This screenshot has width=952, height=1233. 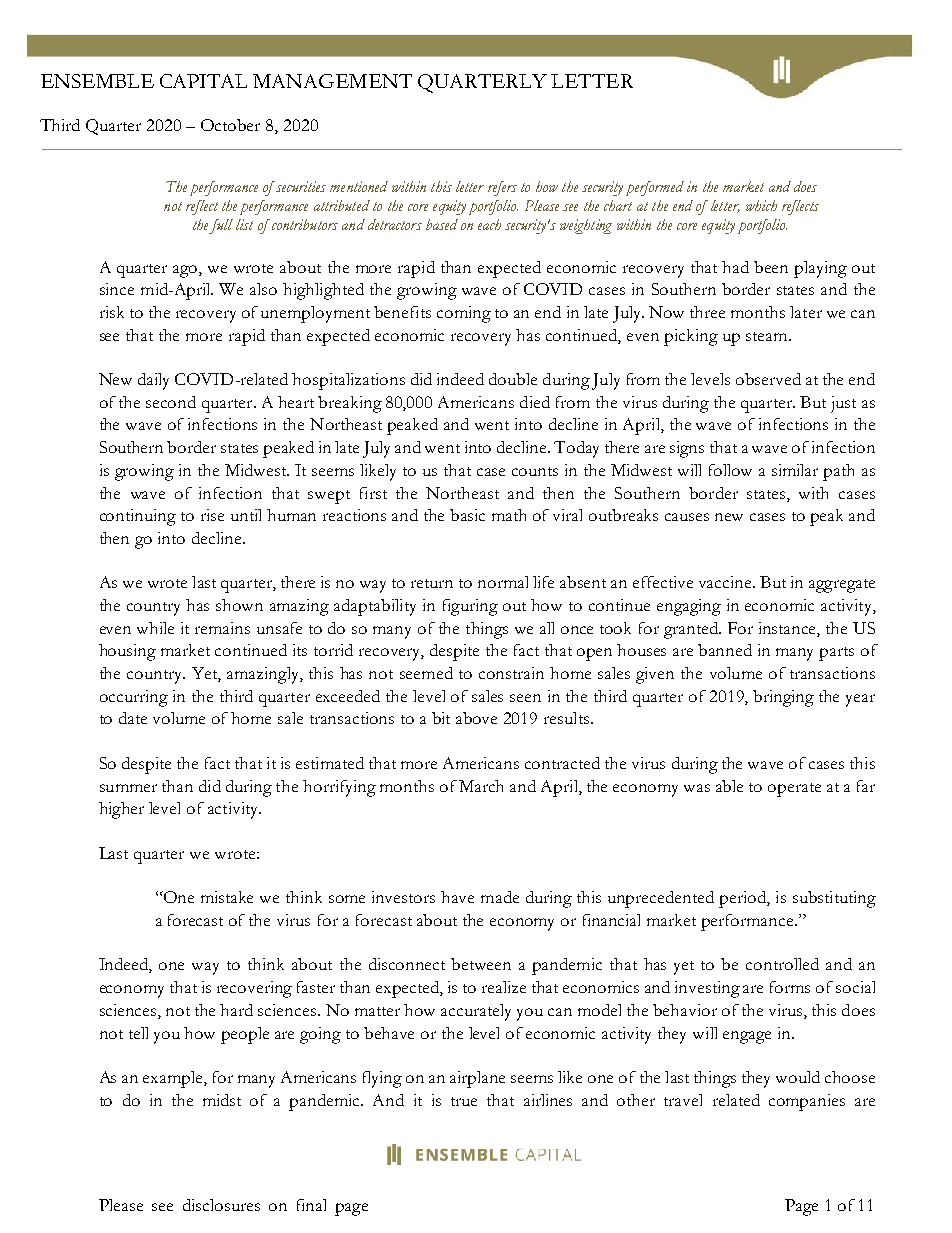 I want to click on occurring, so click(x=134, y=698).
